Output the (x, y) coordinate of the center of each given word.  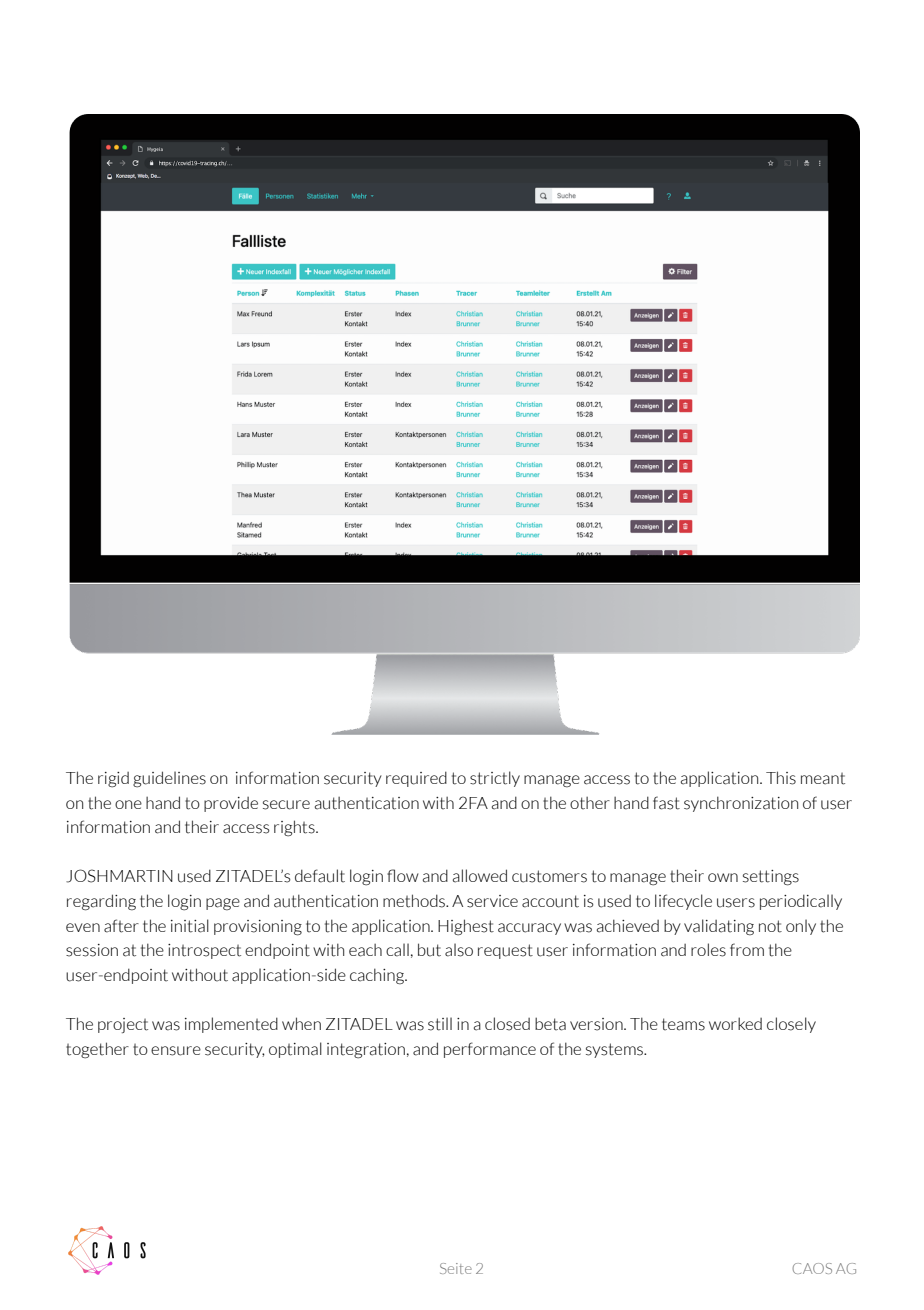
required (416, 779)
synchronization (741, 804)
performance (490, 1050)
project (123, 1025)
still (440, 1024)
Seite (456, 1268)
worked (735, 1023)
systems (616, 1050)
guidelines (169, 779)
